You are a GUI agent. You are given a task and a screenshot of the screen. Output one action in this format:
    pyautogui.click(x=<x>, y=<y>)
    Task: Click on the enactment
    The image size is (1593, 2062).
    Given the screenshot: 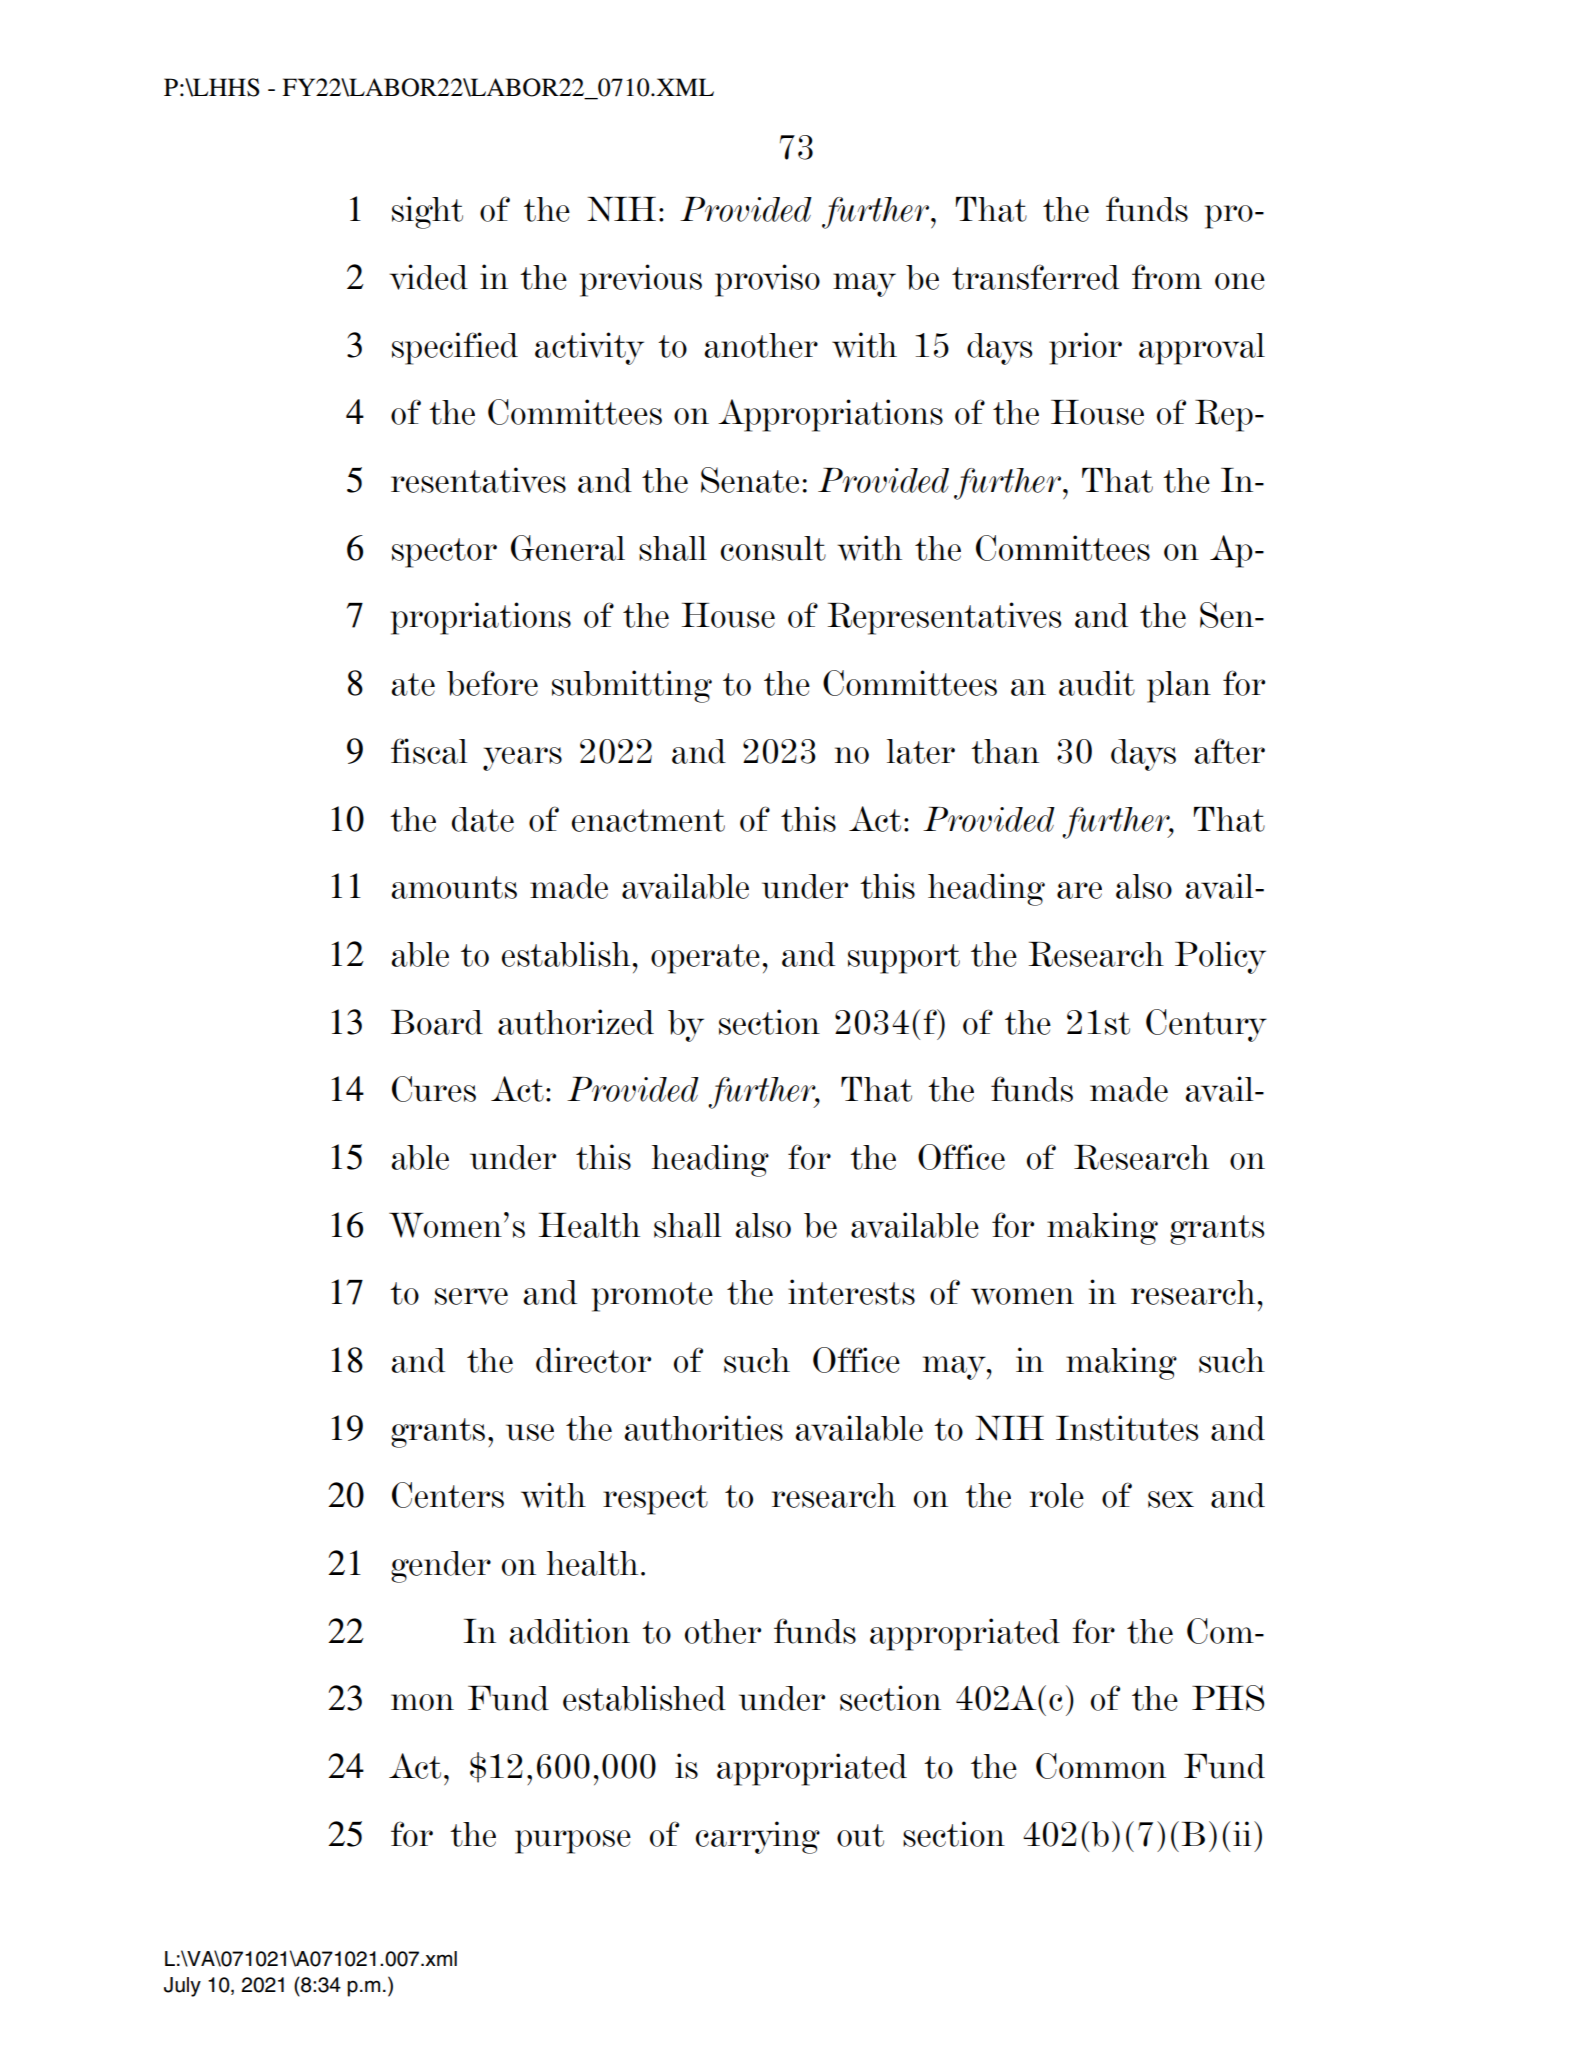 What is the action you would take?
    pyautogui.click(x=648, y=820)
